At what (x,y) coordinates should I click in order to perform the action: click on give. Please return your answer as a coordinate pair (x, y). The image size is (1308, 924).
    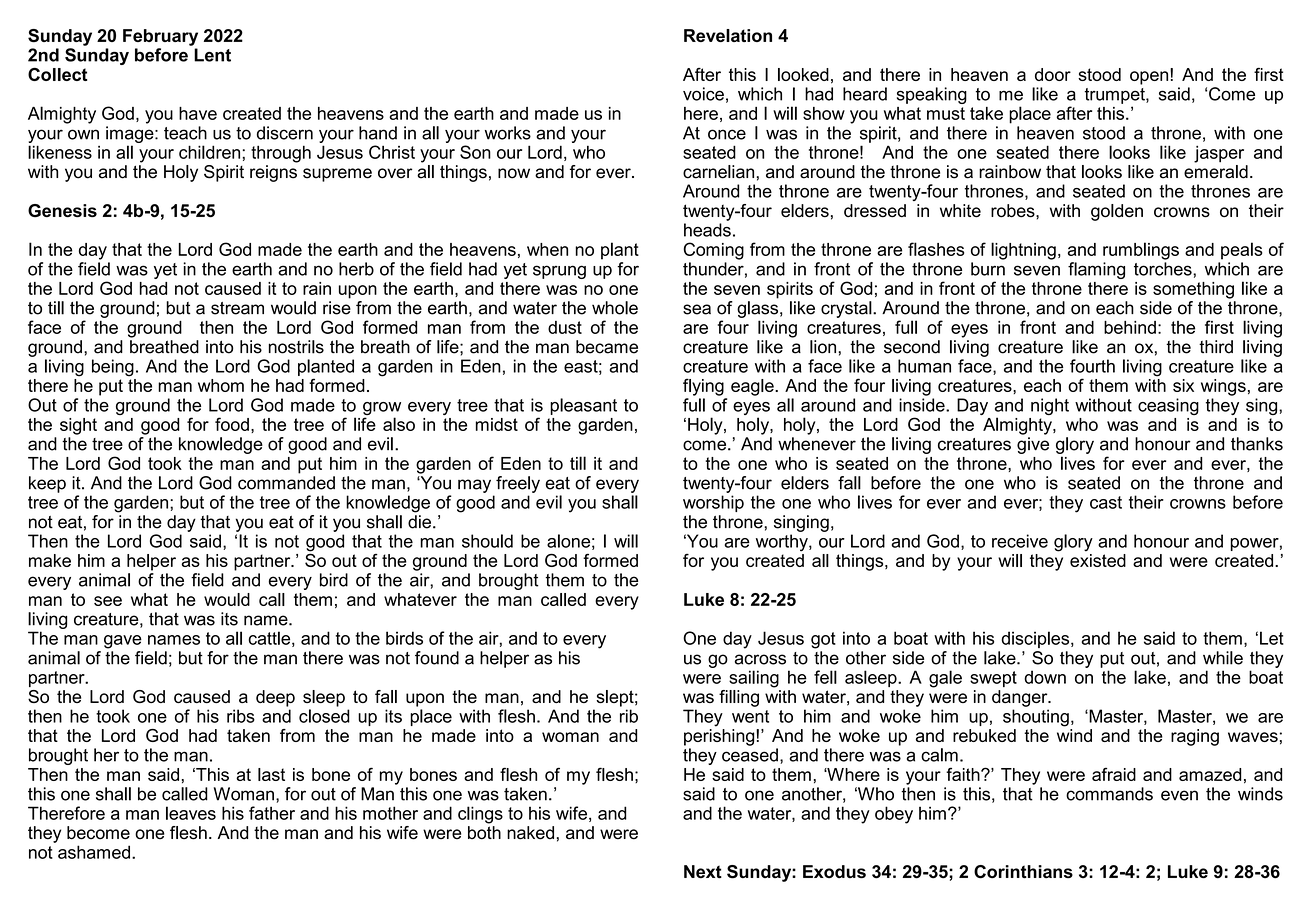
    Looking at the image, I should click on (1033, 445).
